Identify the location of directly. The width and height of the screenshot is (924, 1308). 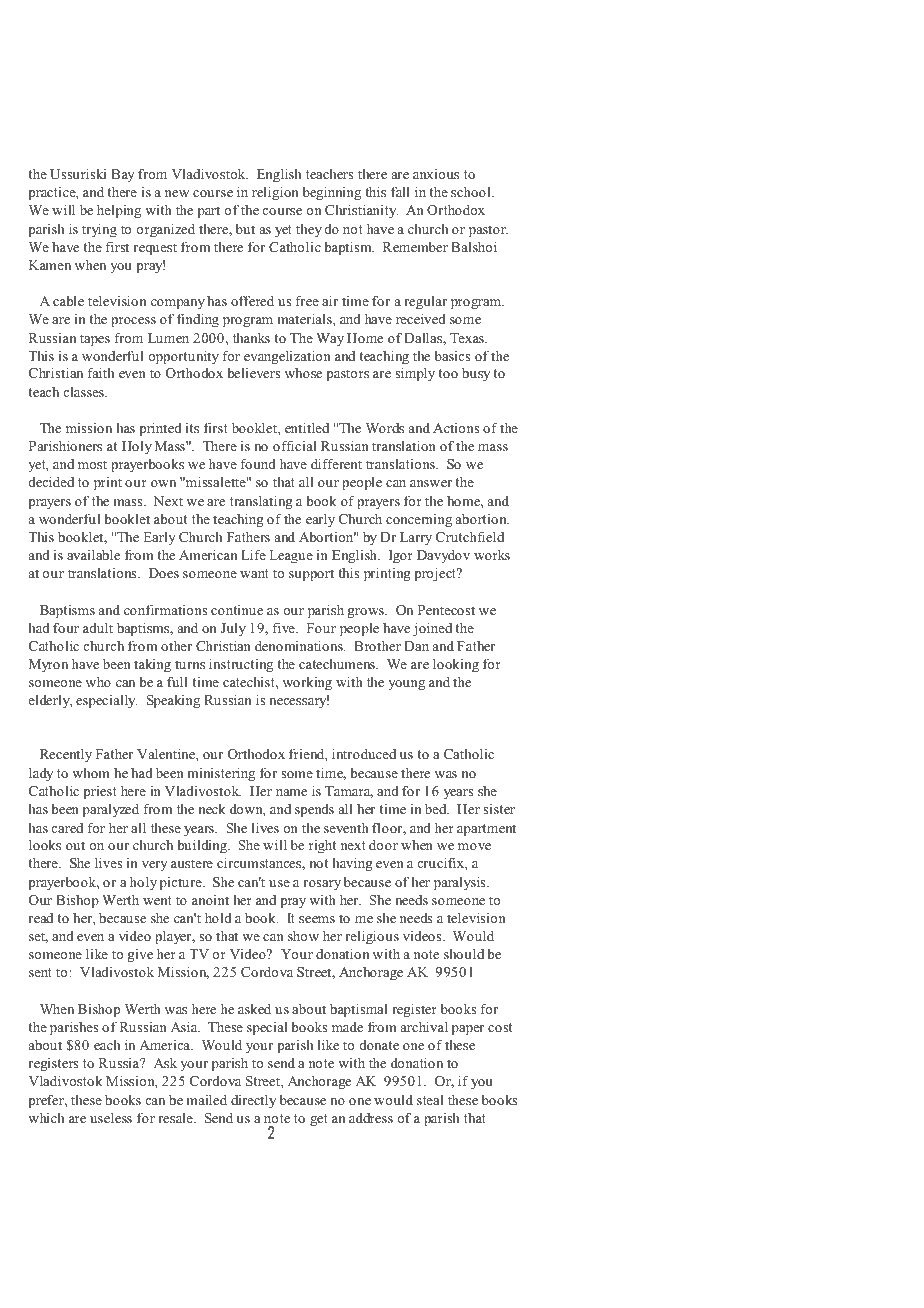
(253, 1101).
